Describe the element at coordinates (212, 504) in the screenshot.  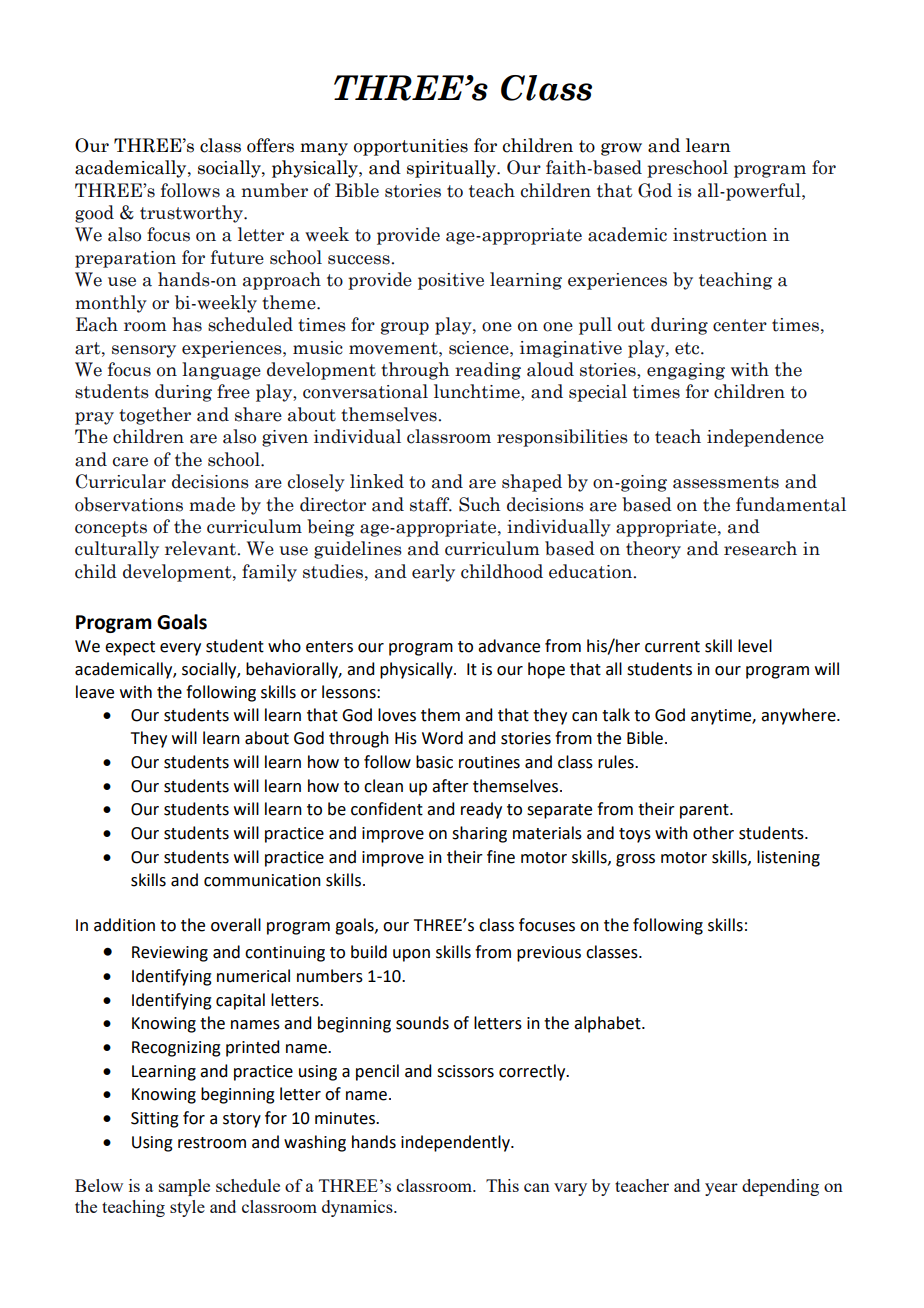
I see `made` at that location.
